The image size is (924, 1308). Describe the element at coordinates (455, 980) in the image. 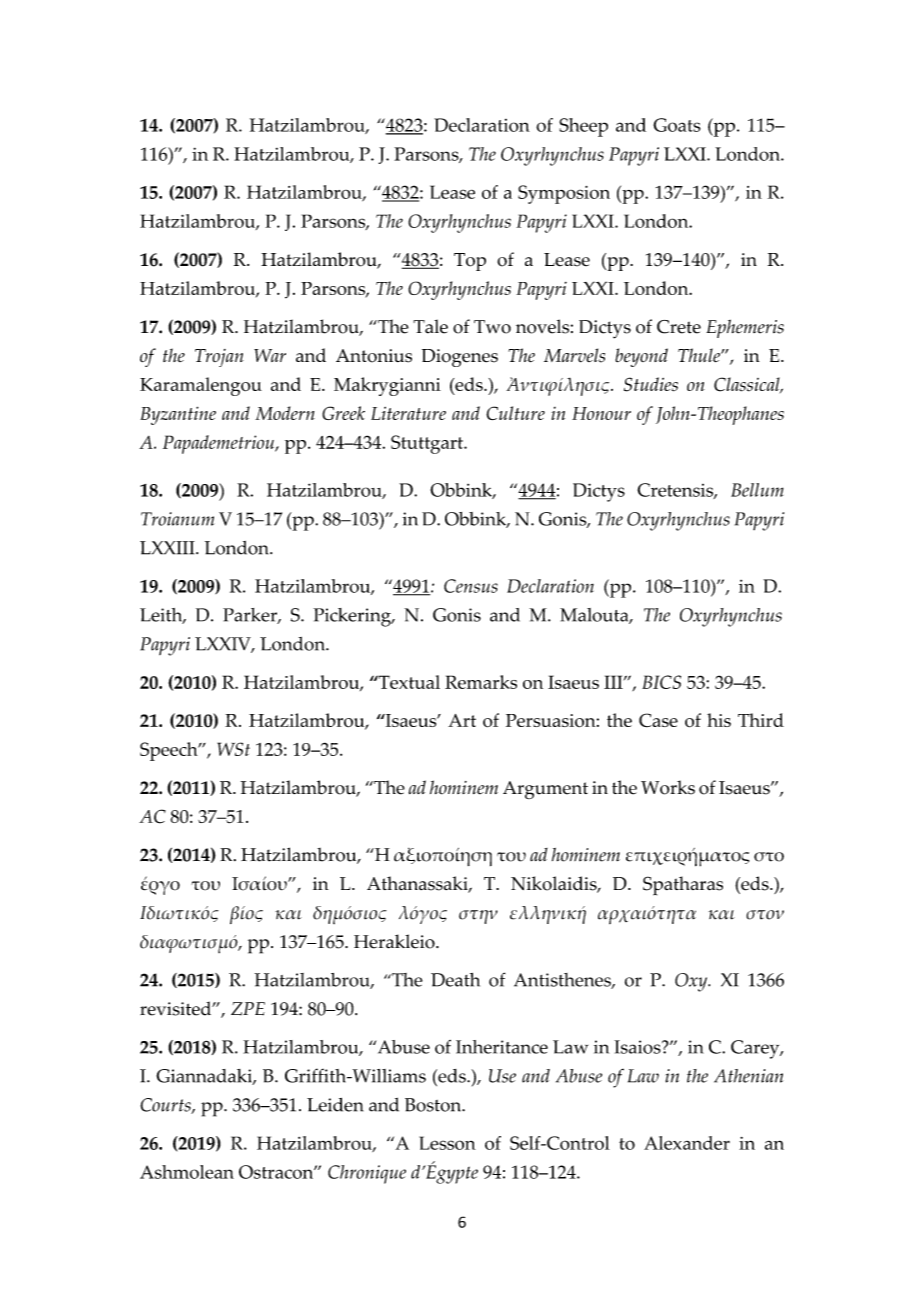

I see `Death` at that location.
